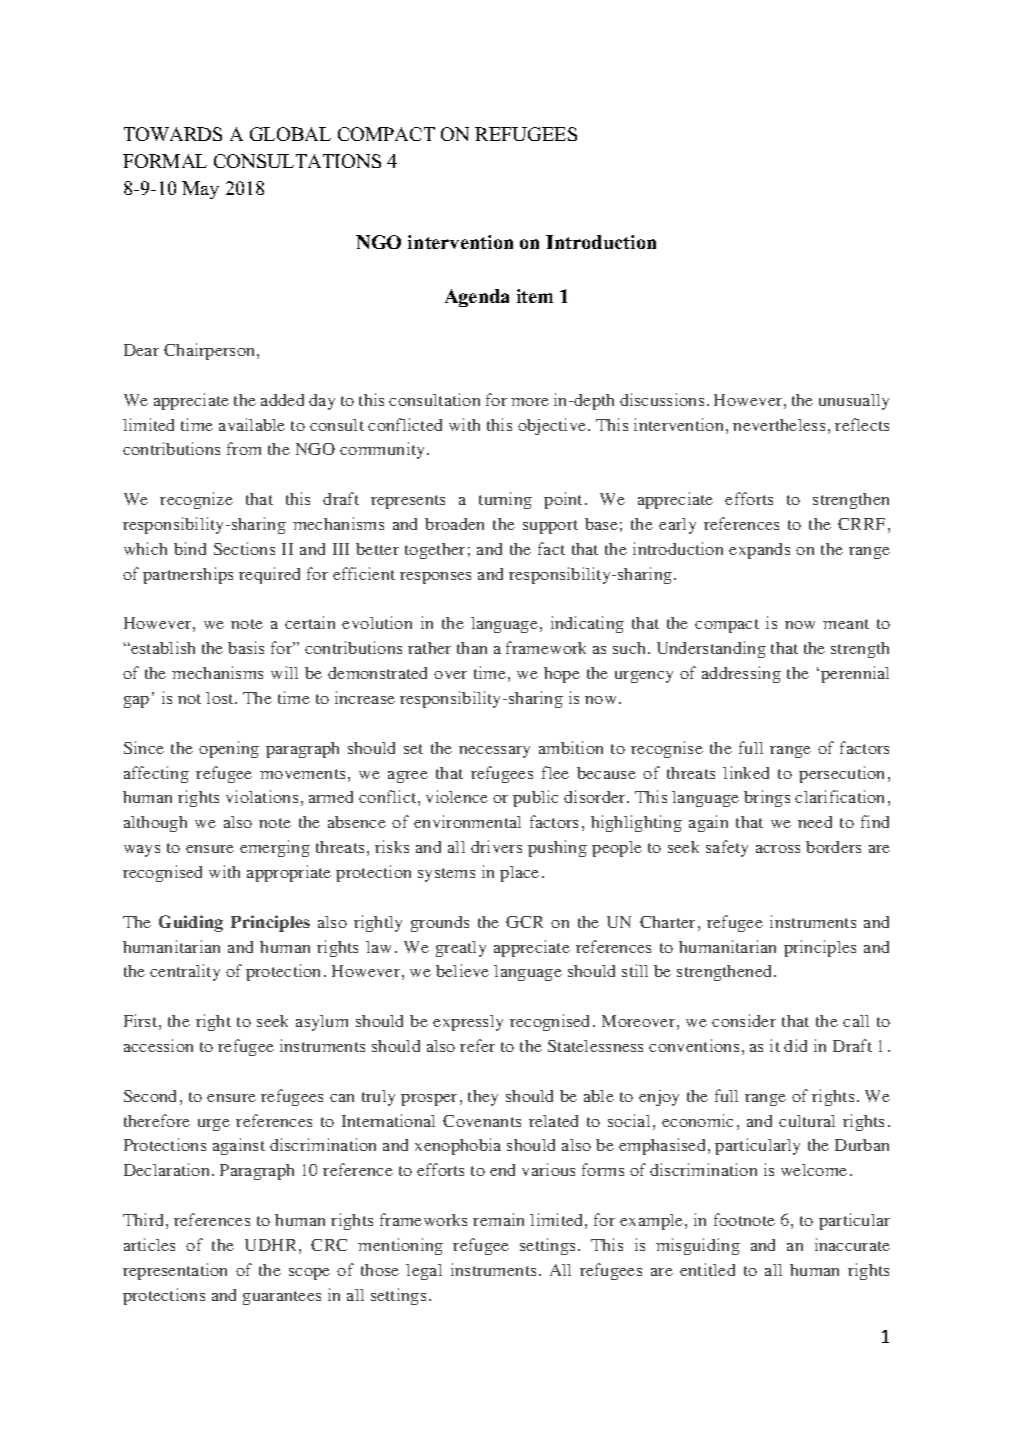  Describe the element at coordinates (535, 296) in the screenshot. I see `item` at that location.
